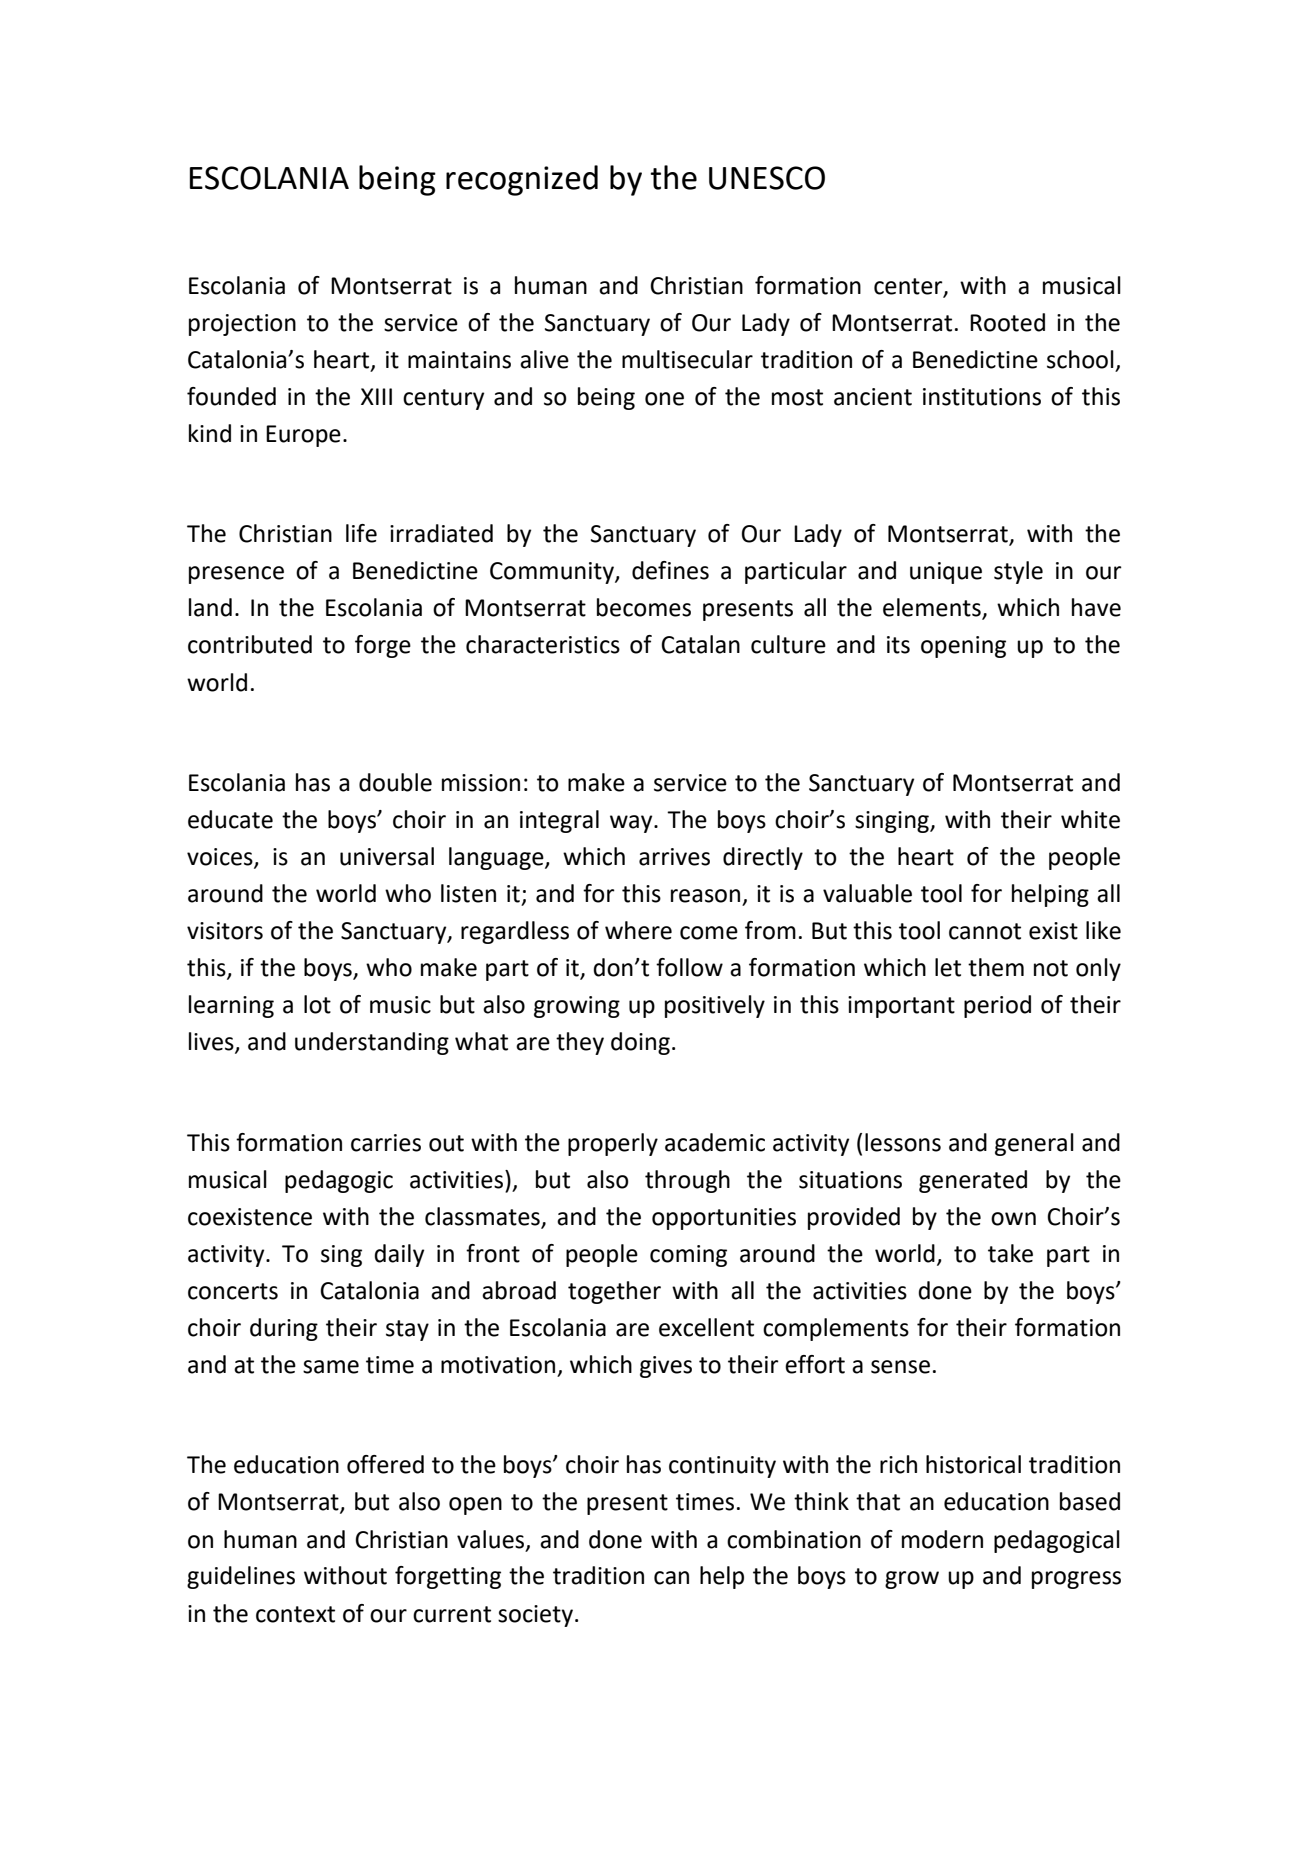 The image size is (1309, 1851). What do you see at coordinates (295, 1614) in the screenshot?
I see `context` at bounding box center [295, 1614].
